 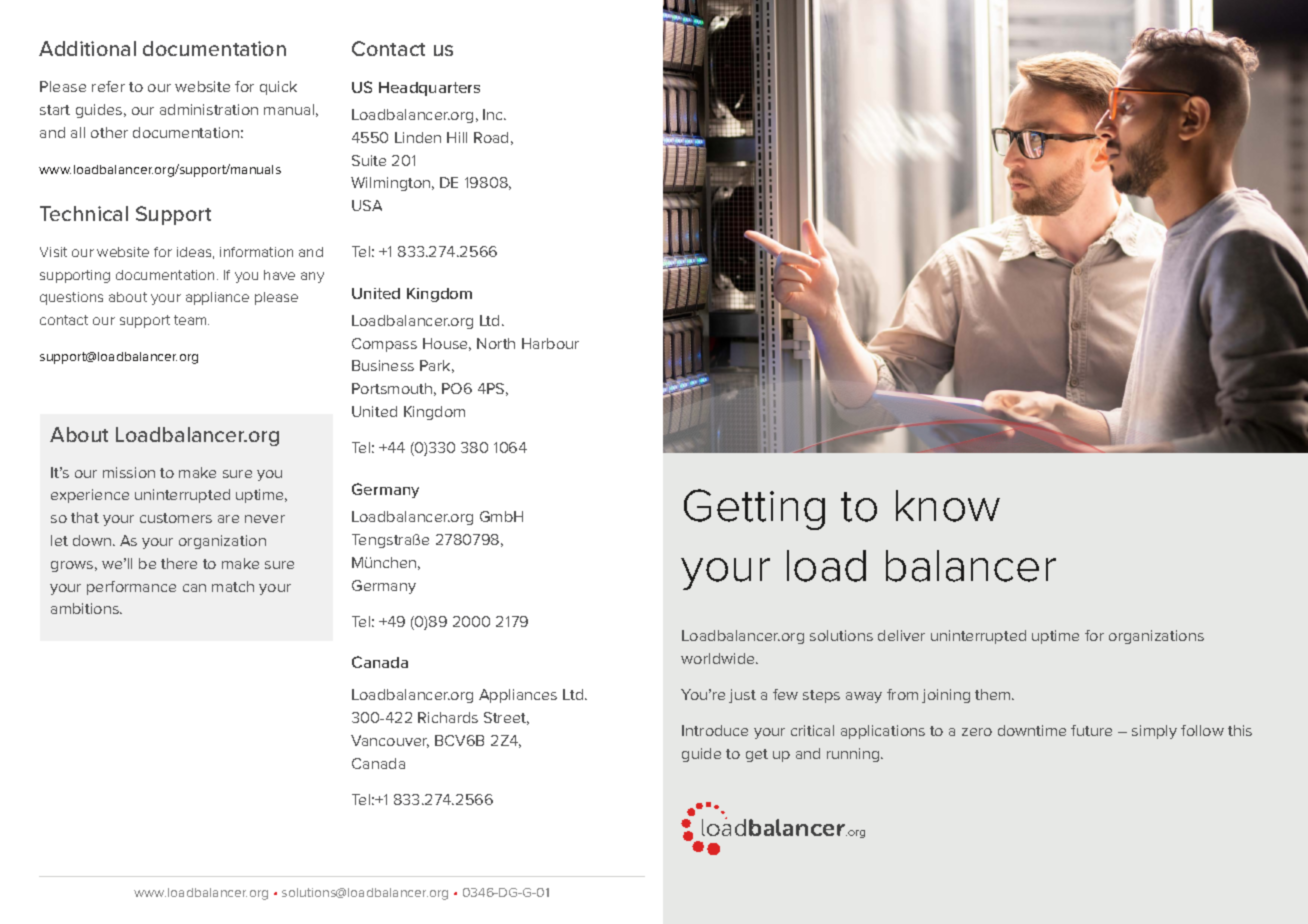 What do you see at coordinates (550, 343) in the screenshot?
I see `Harbour` at bounding box center [550, 343].
